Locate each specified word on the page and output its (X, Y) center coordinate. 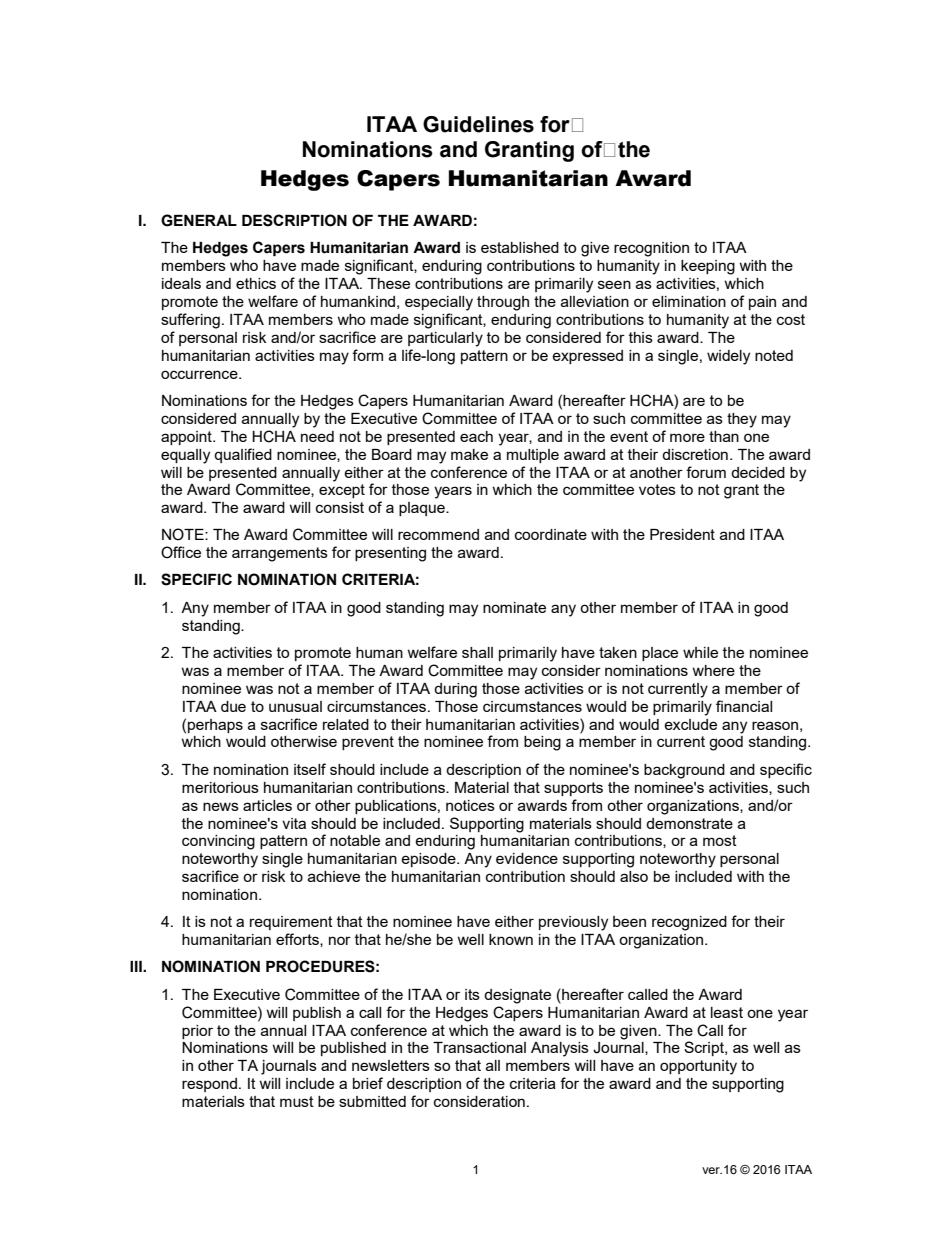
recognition (651, 249)
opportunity (698, 1067)
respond (209, 1085)
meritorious (220, 787)
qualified (243, 455)
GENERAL (199, 220)
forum (706, 472)
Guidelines (478, 124)
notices (470, 805)
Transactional (479, 1047)
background (684, 771)
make (469, 454)
